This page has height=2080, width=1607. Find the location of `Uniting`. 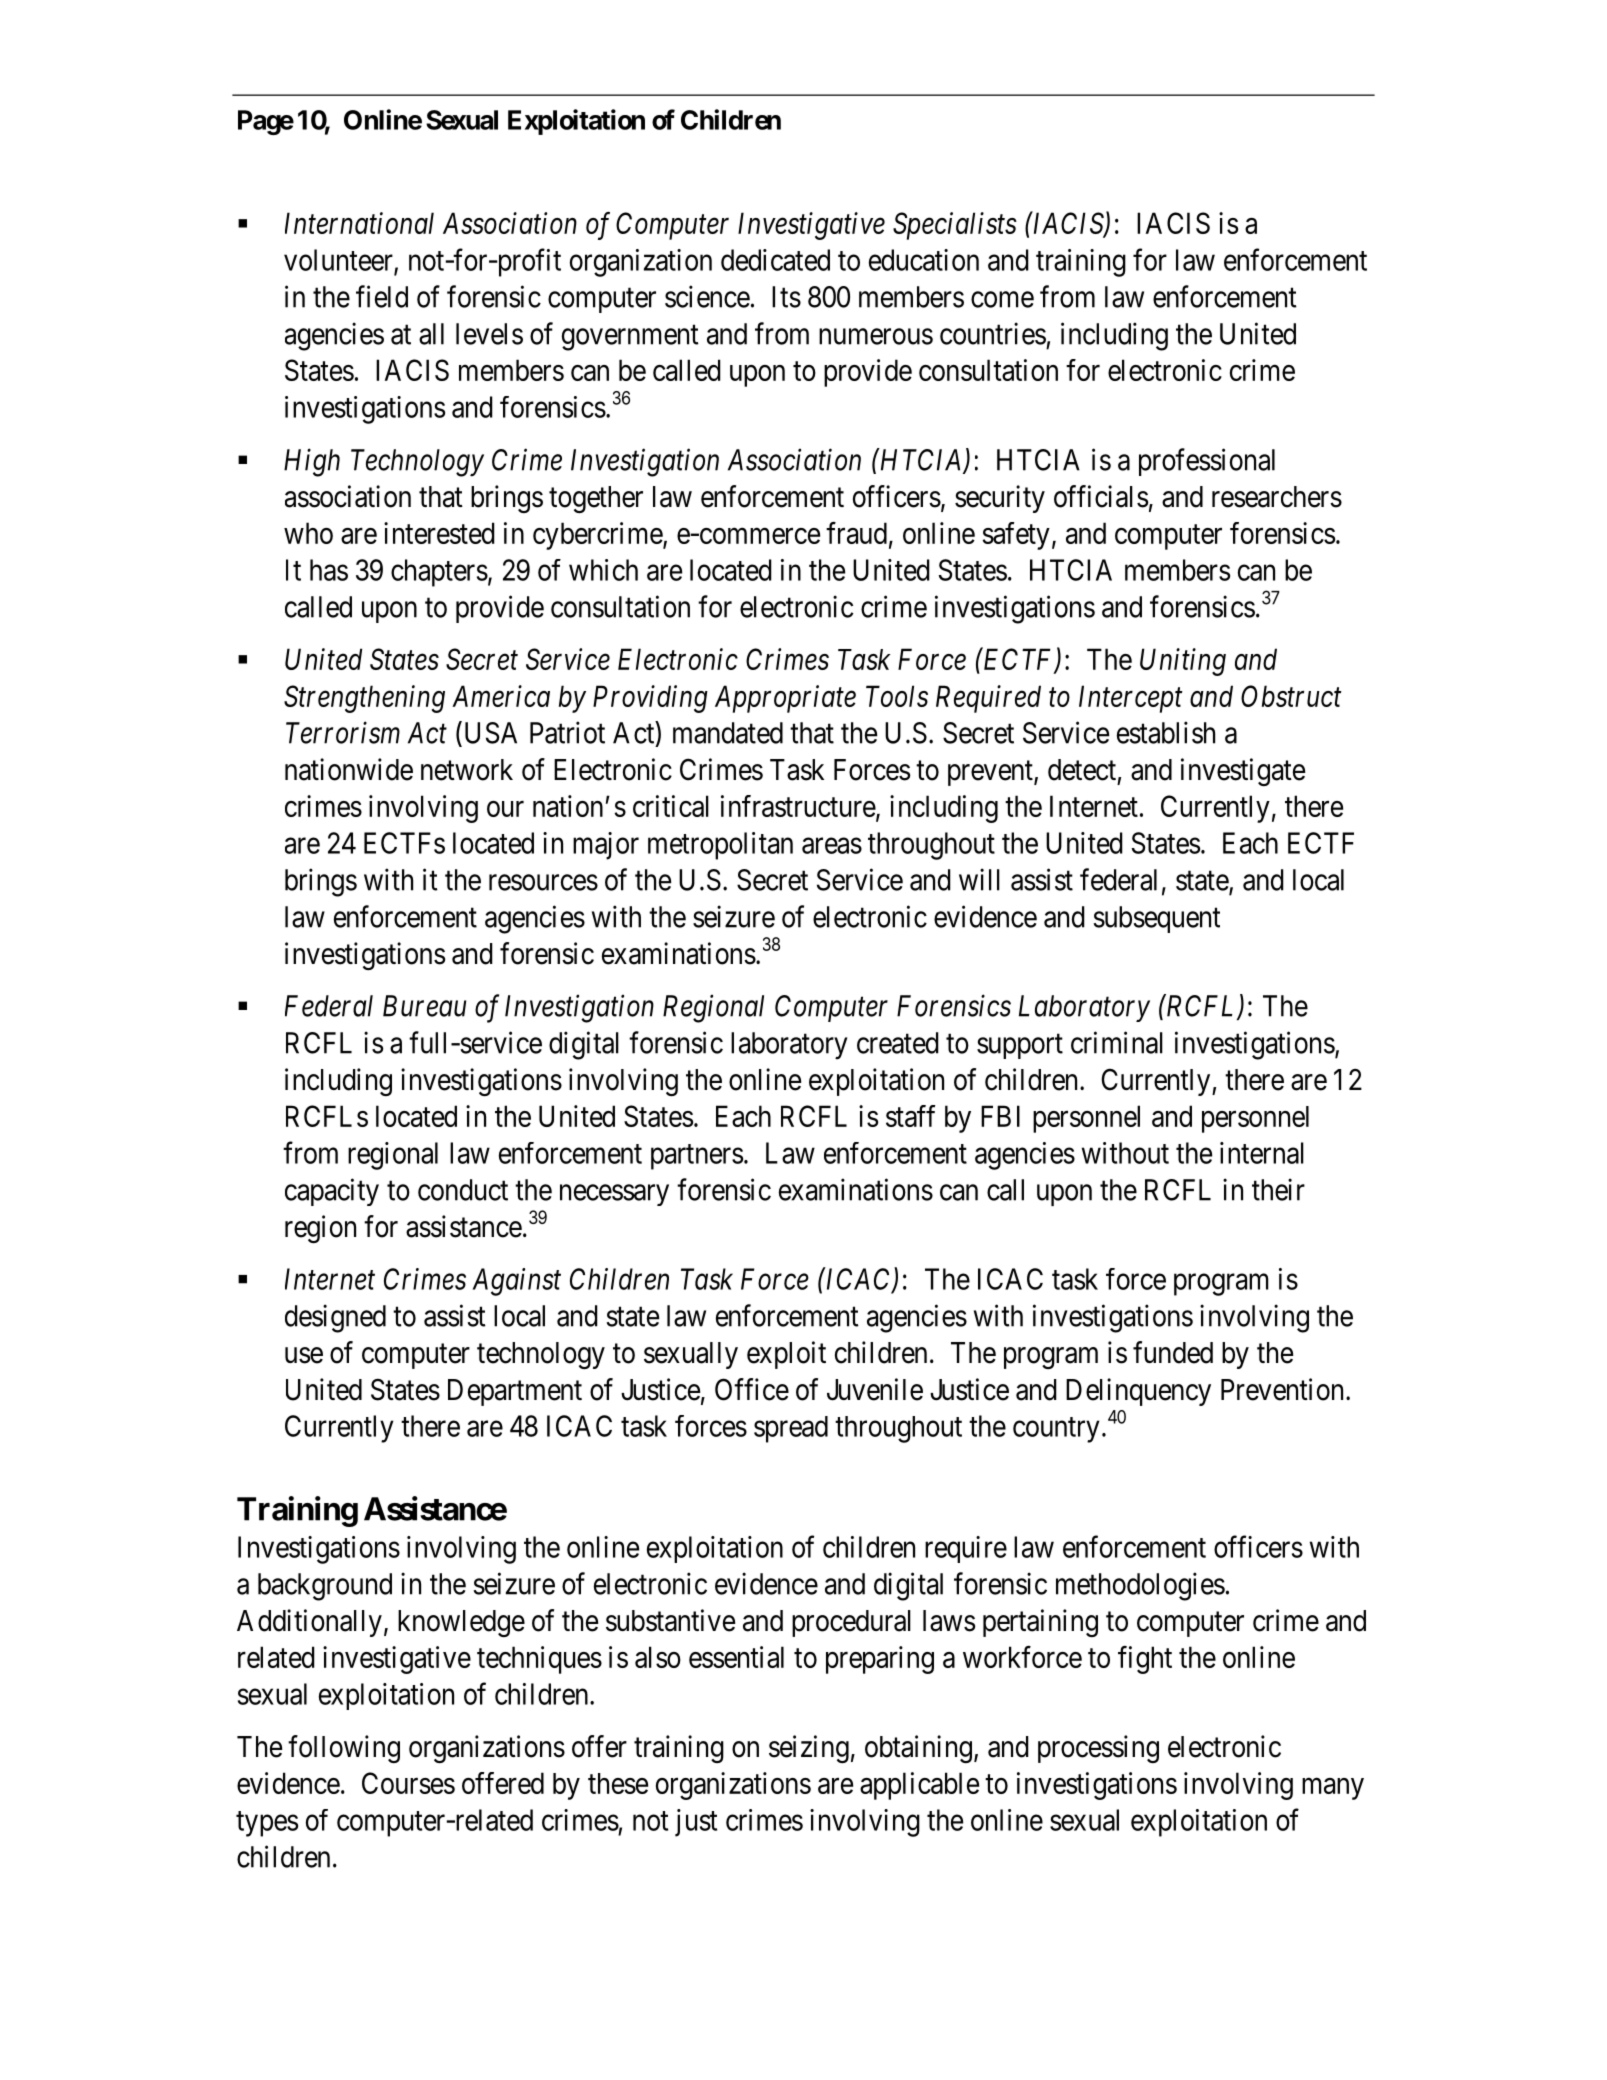

Uniting is located at coordinates (1183, 662).
